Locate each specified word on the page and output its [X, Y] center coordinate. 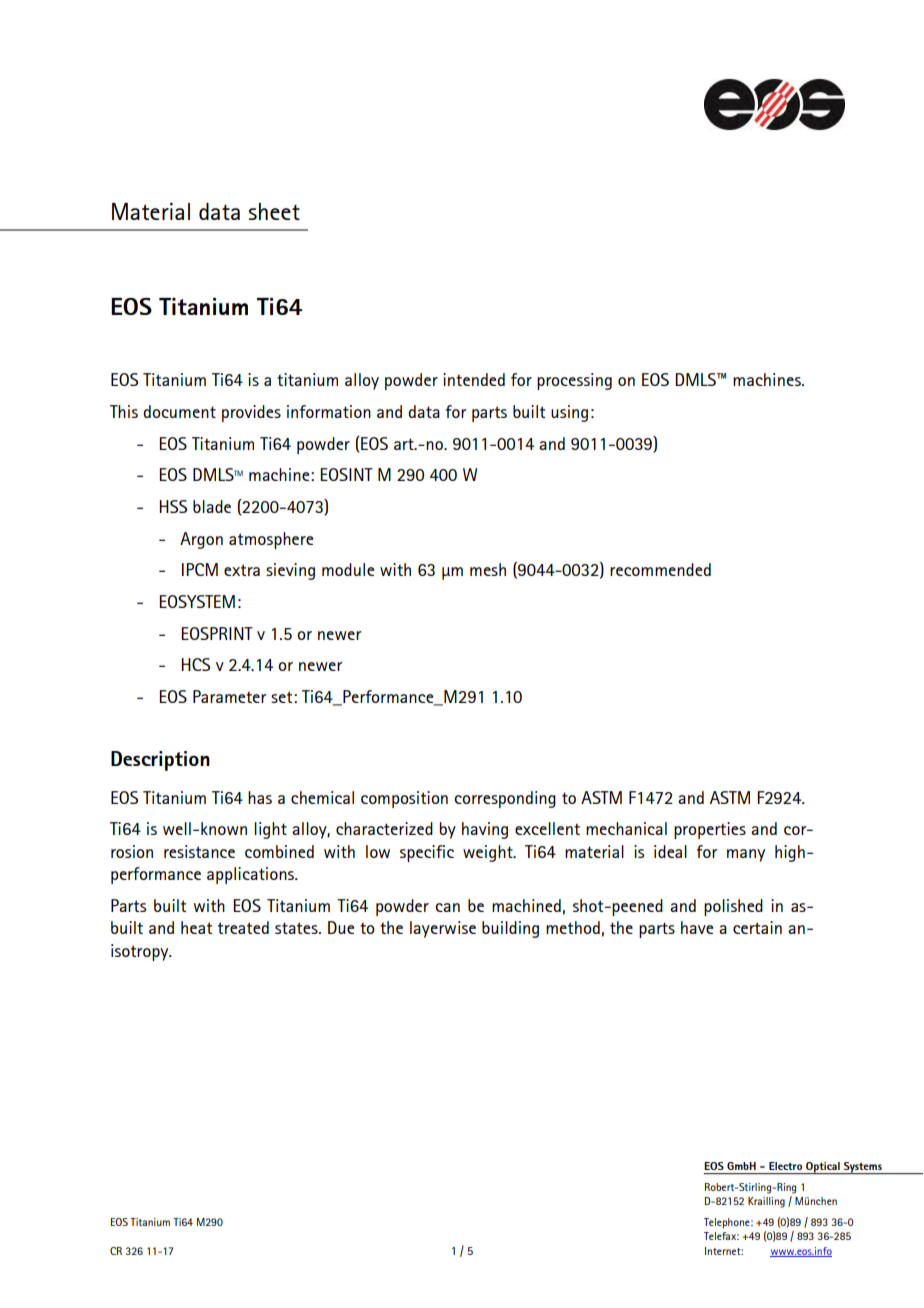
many [746, 855]
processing [574, 381]
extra [242, 570]
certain [757, 927]
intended [474, 379]
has [260, 797]
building [510, 929]
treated [243, 927]
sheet [274, 211]
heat [196, 927]
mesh [488, 569]
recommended [660, 569]
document [179, 411]
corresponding [505, 799]
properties [710, 830]
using [569, 413]
